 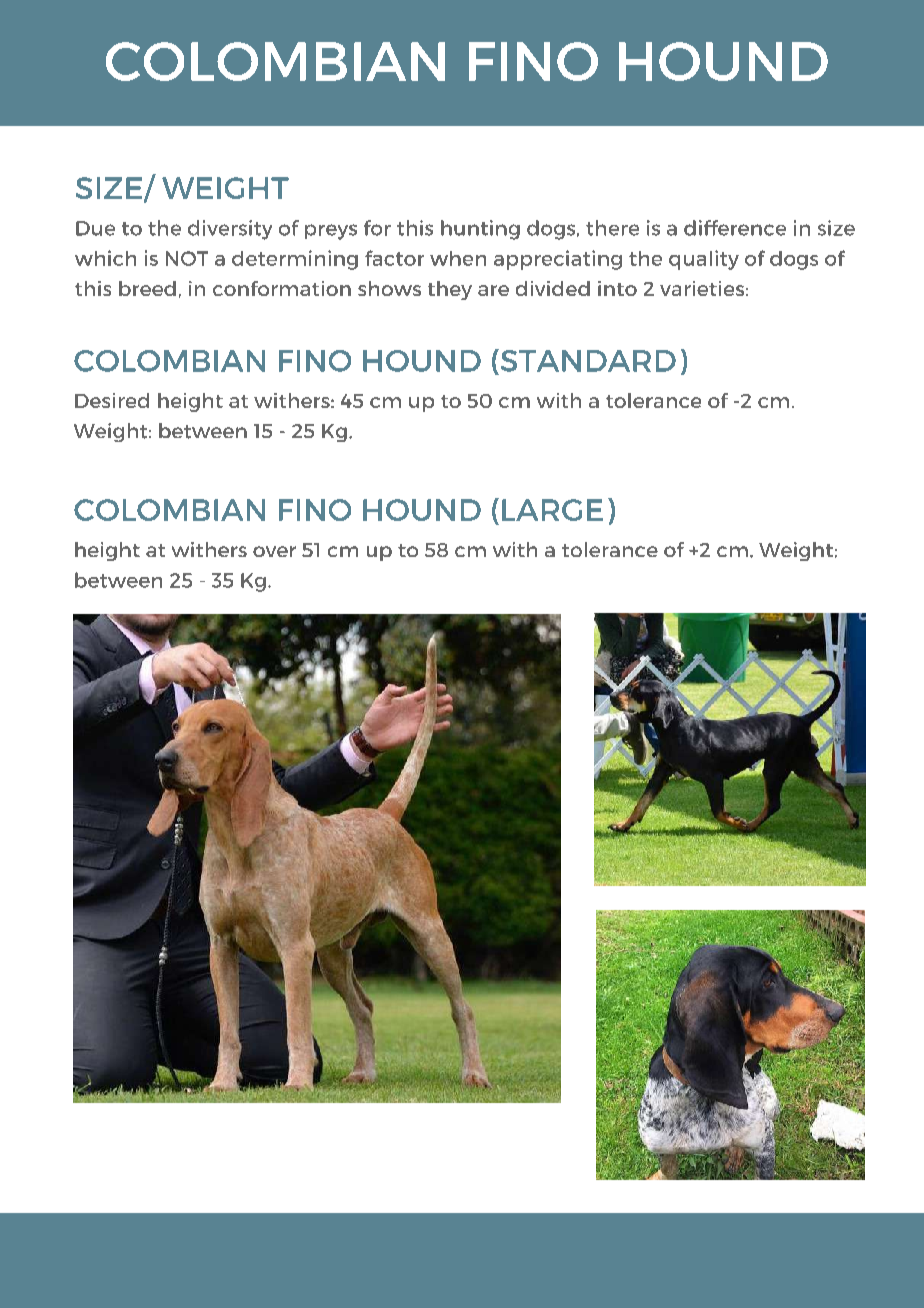 I want to click on there, so click(x=612, y=228).
